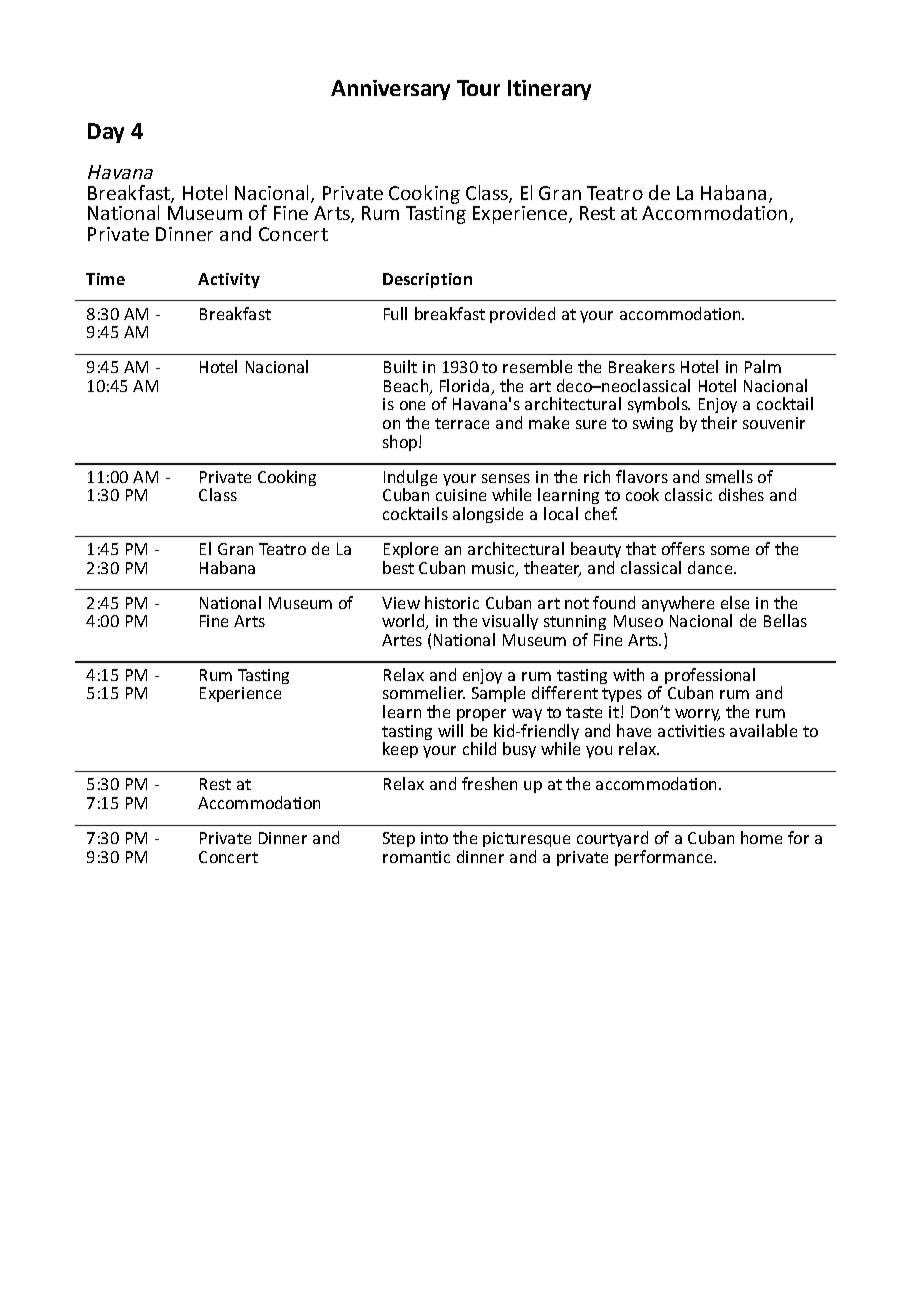  I want to click on world, so click(404, 622).
